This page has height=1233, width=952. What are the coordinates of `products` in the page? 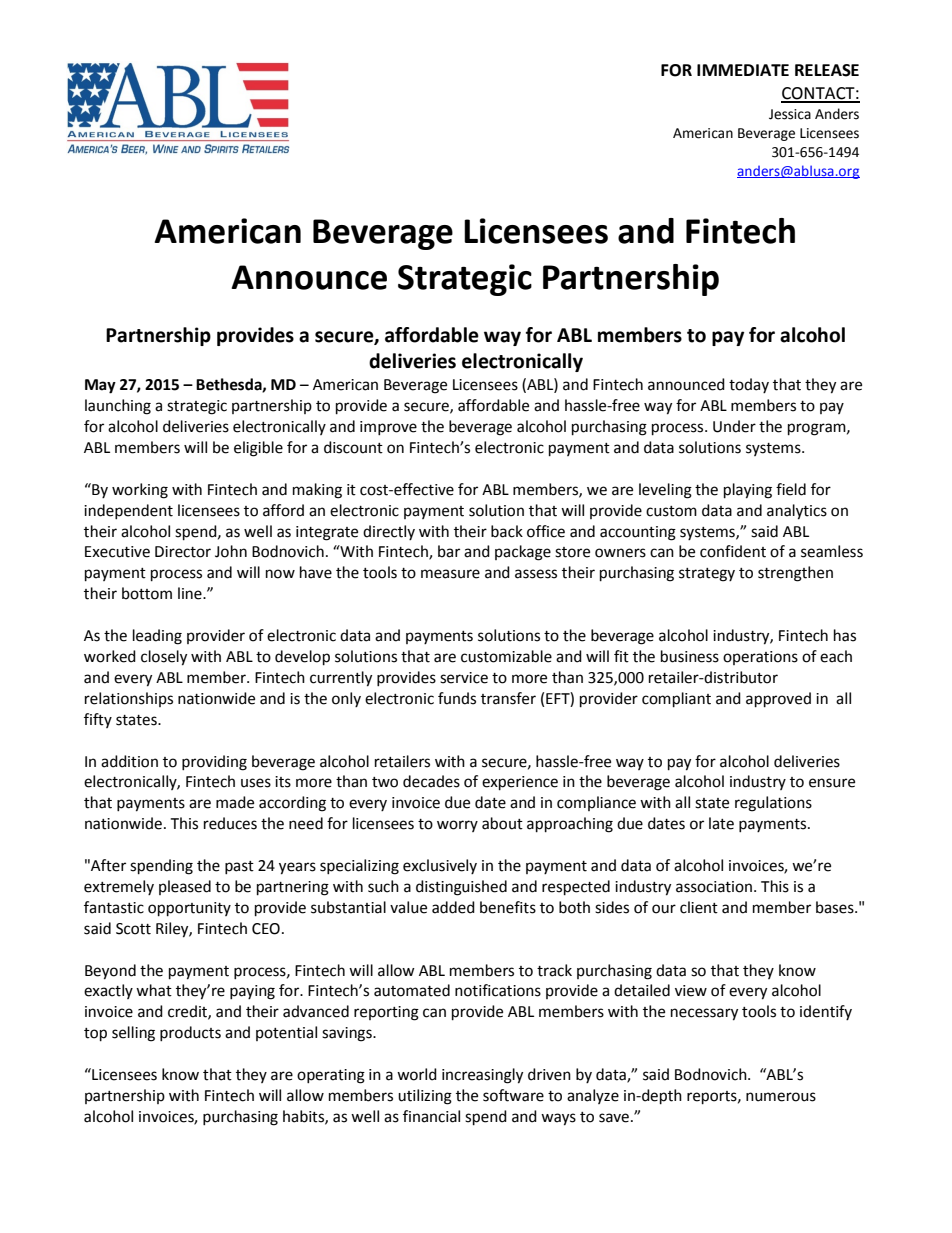 It's located at (190, 1033).
